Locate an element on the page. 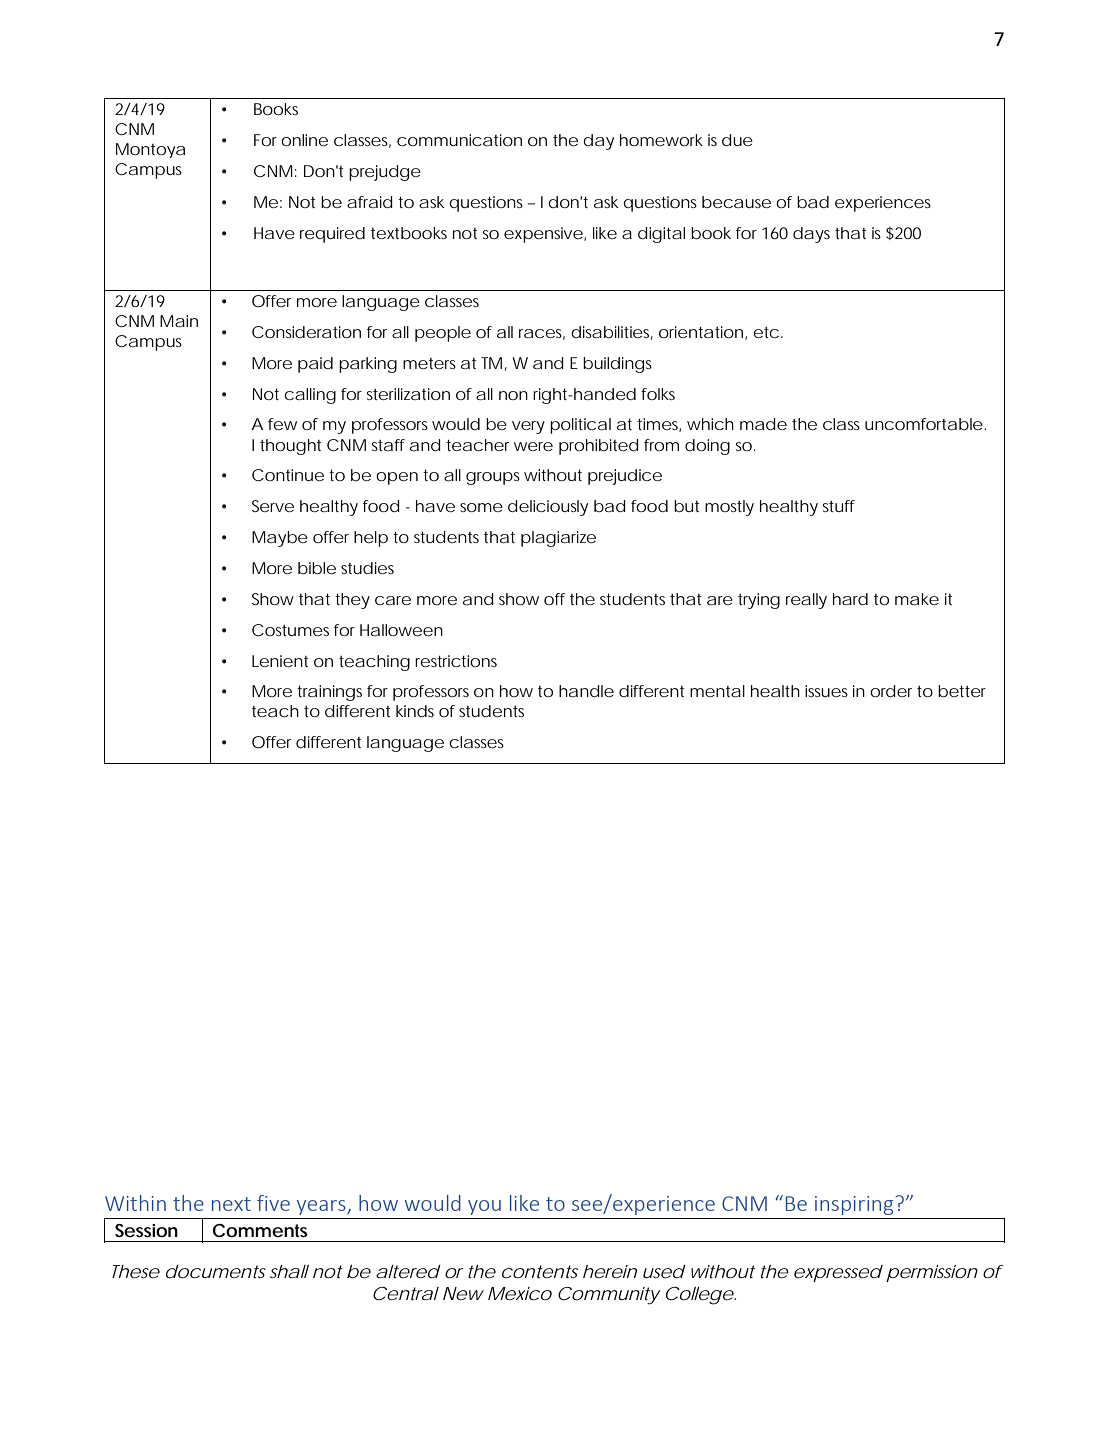 Image resolution: width=1109 pixels, height=1435 pixels. issues is located at coordinates (826, 691).
